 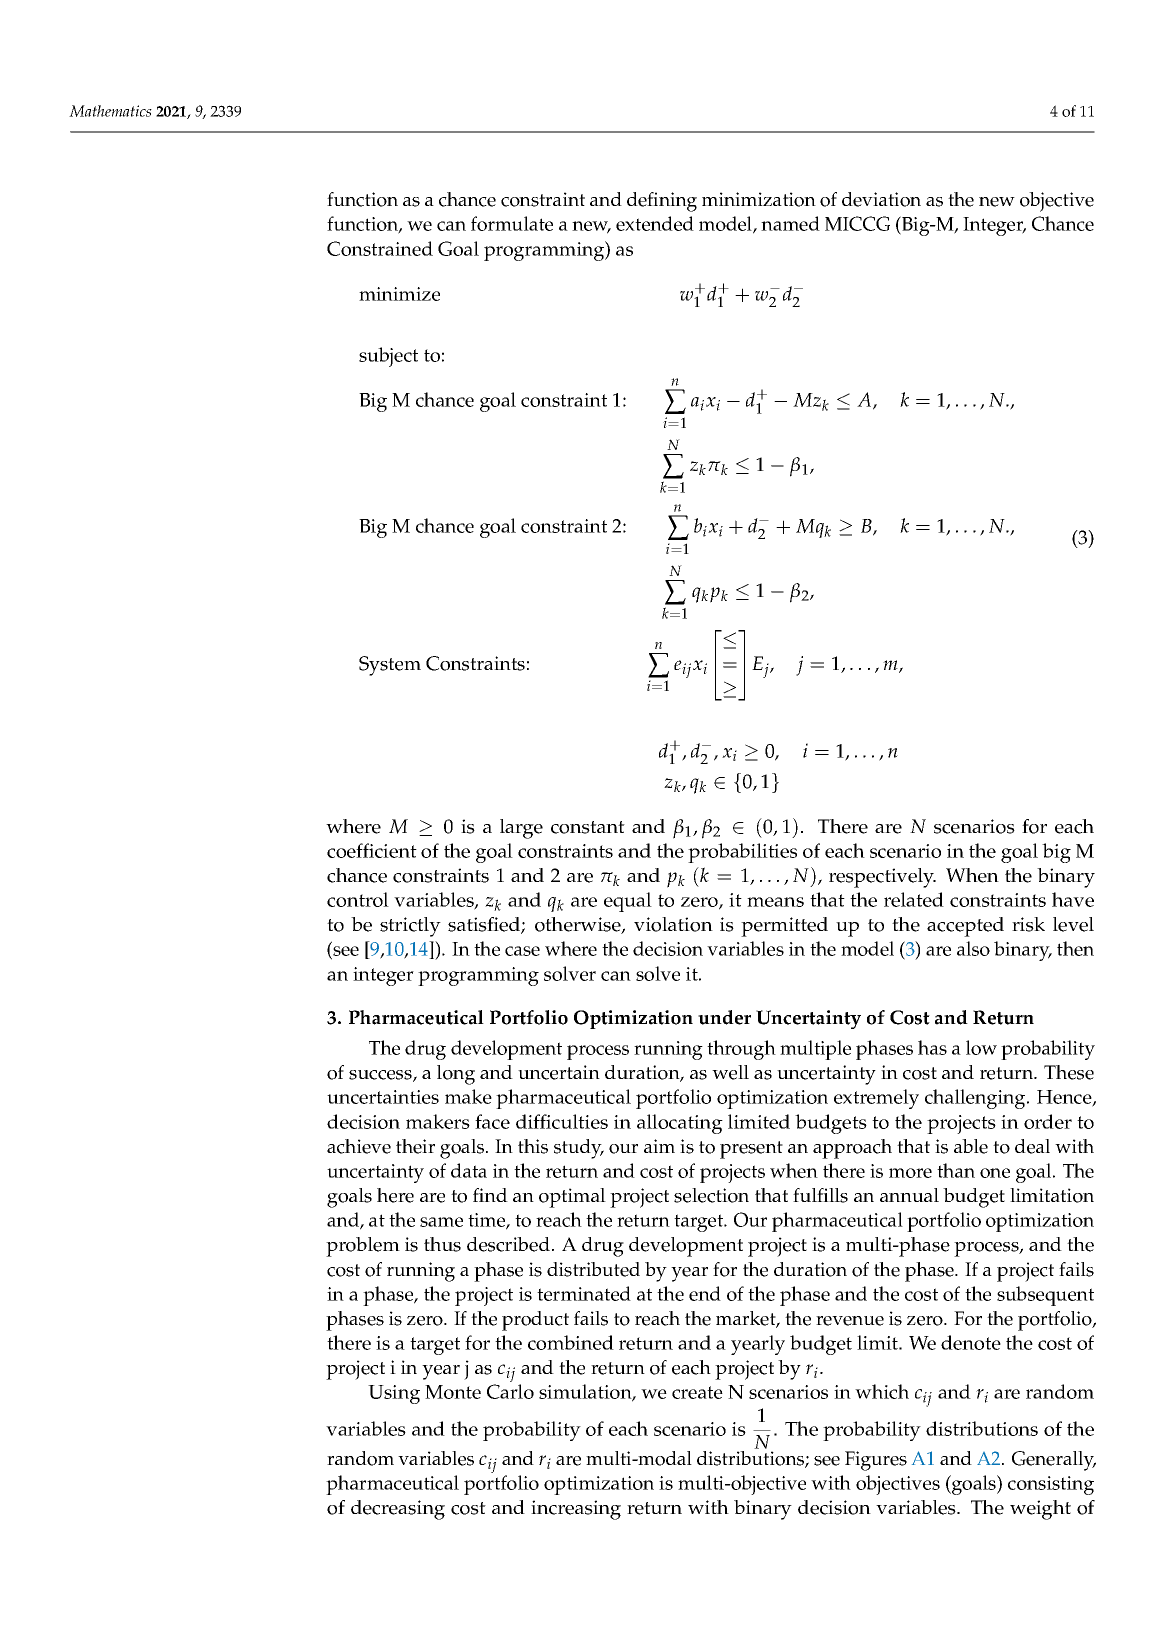 What do you see at coordinates (398, 1510) in the screenshot?
I see `decreasing` at bounding box center [398, 1510].
